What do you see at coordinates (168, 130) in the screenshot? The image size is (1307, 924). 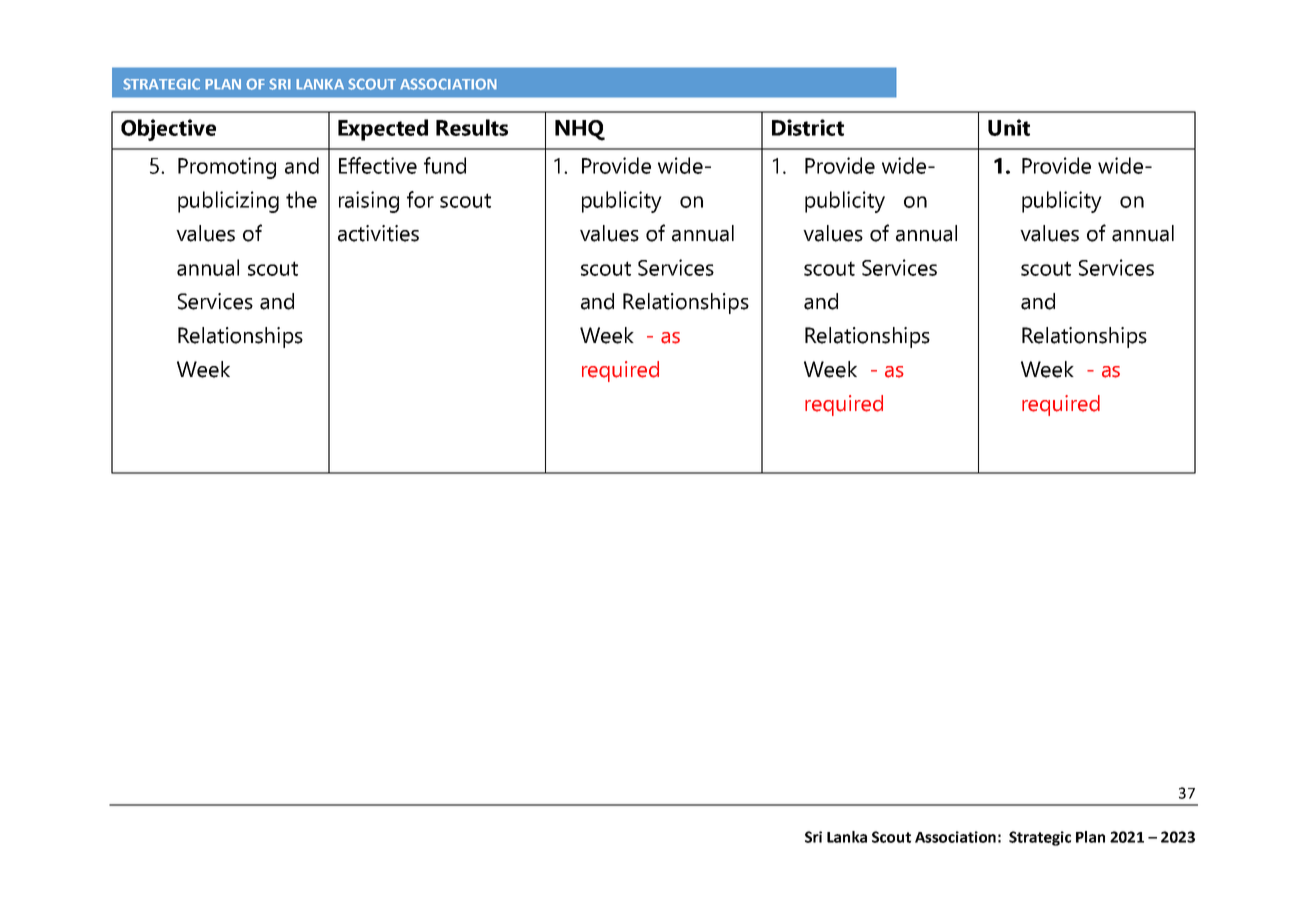 I see `Objective` at bounding box center [168, 130].
